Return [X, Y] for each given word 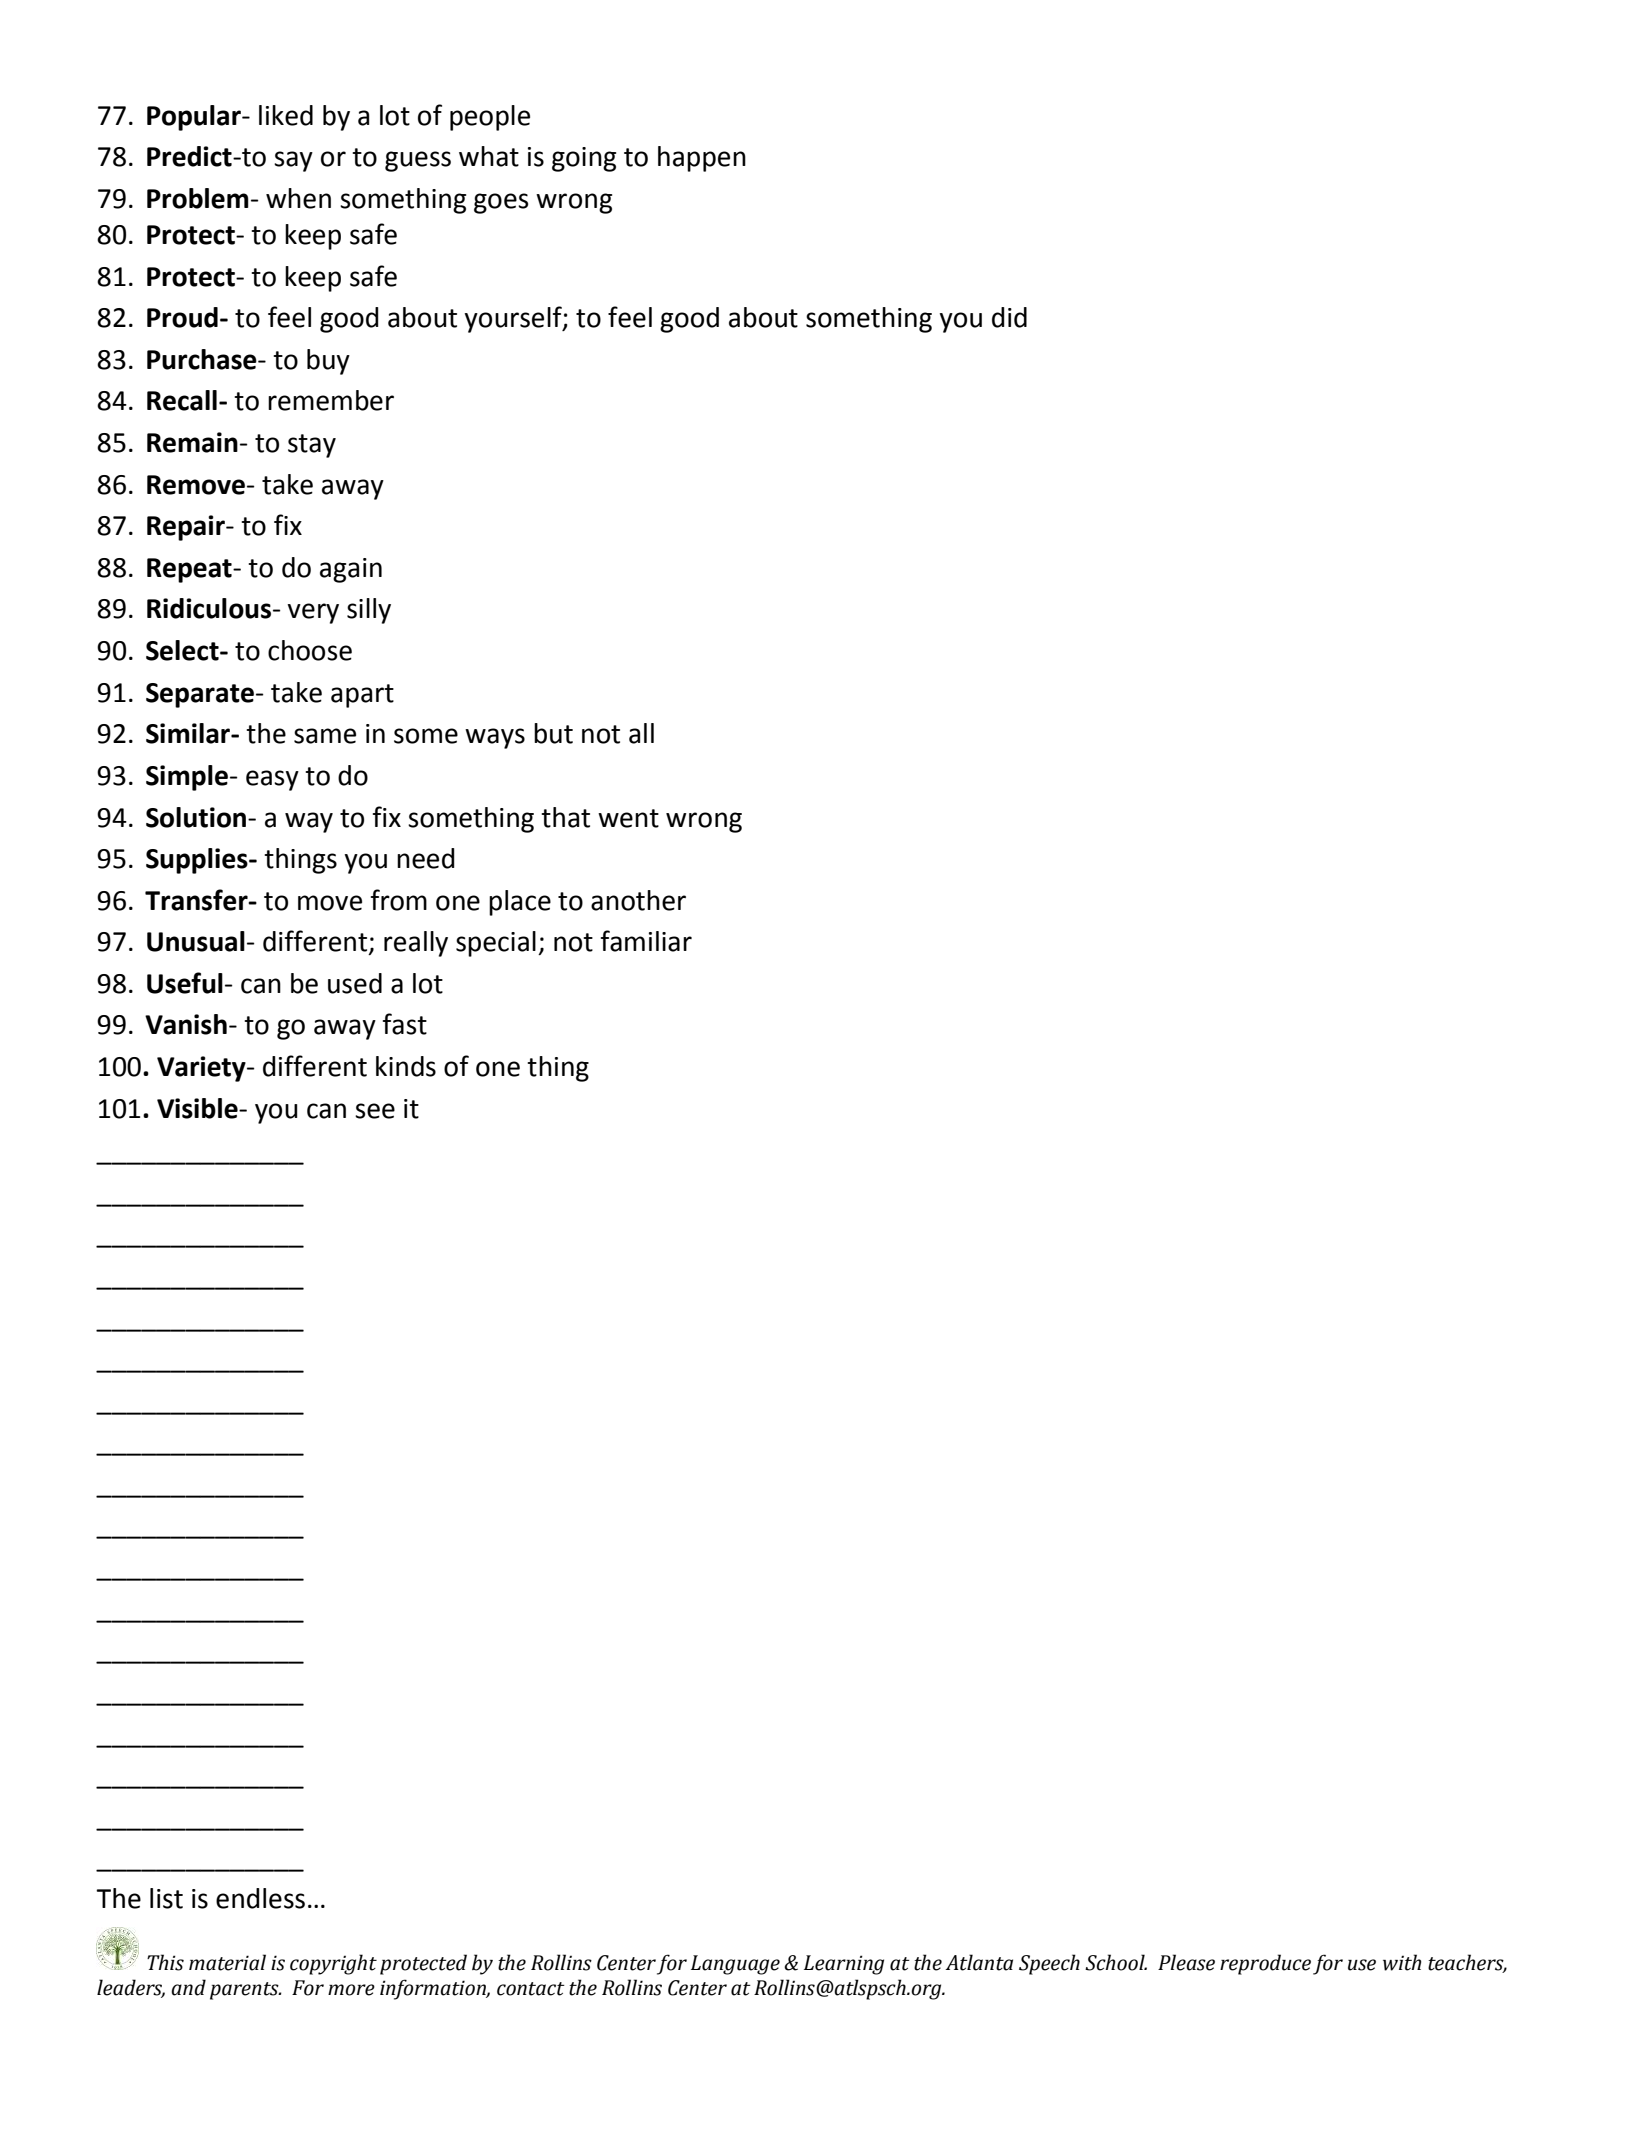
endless [260, 1898]
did [1009, 317]
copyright [333, 1964]
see [375, 1111]
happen [702, 159]
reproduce [1265, 1964]
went [628, 818]
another [638, 900]
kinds [406, 1066]
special [496, 944]
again [351, 570]
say [293, 161]
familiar [646, 941]
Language [735, 1965]
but [553, 733]
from [399, 900]
